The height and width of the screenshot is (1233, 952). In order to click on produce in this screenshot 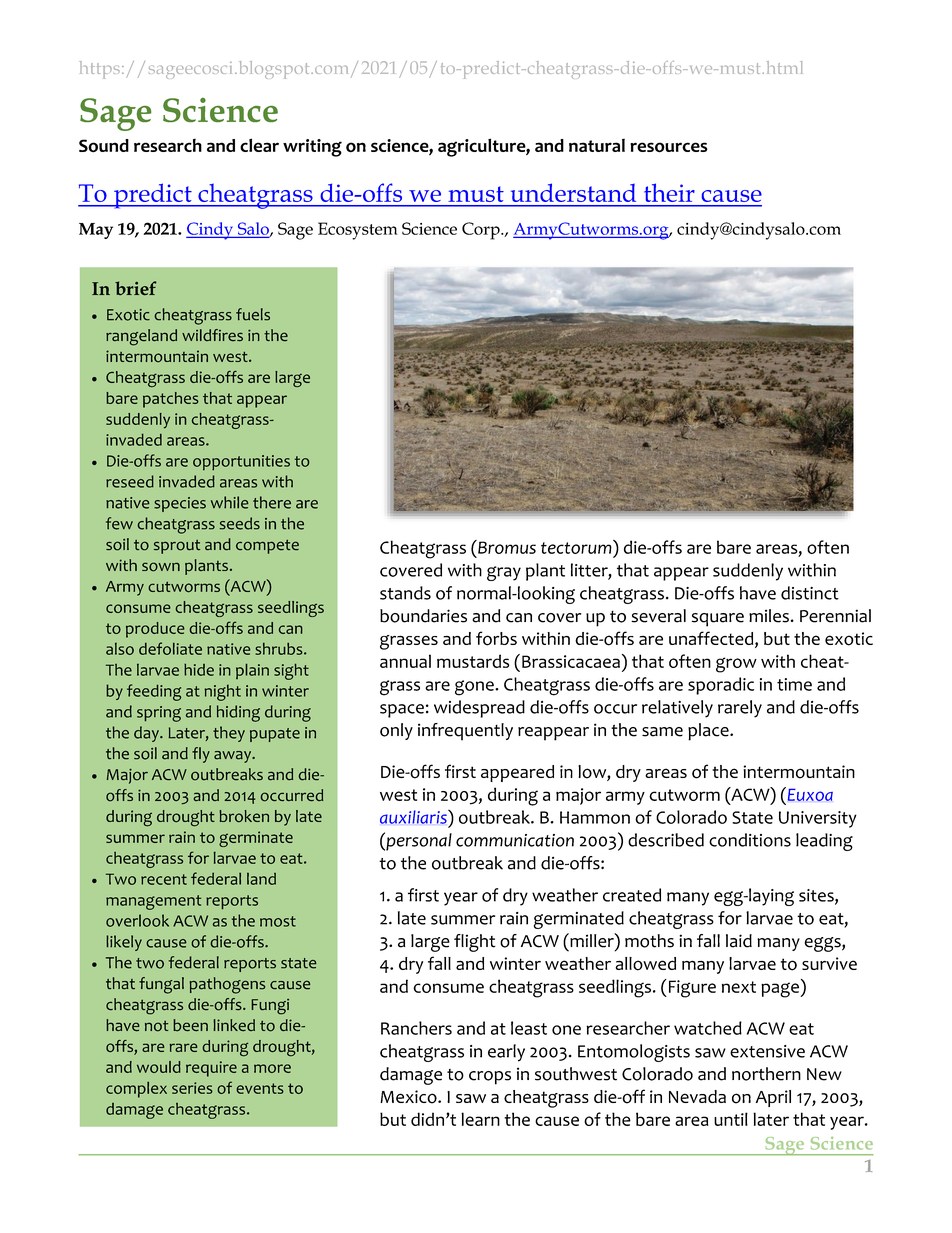, I will do `click(155, 630)`.
